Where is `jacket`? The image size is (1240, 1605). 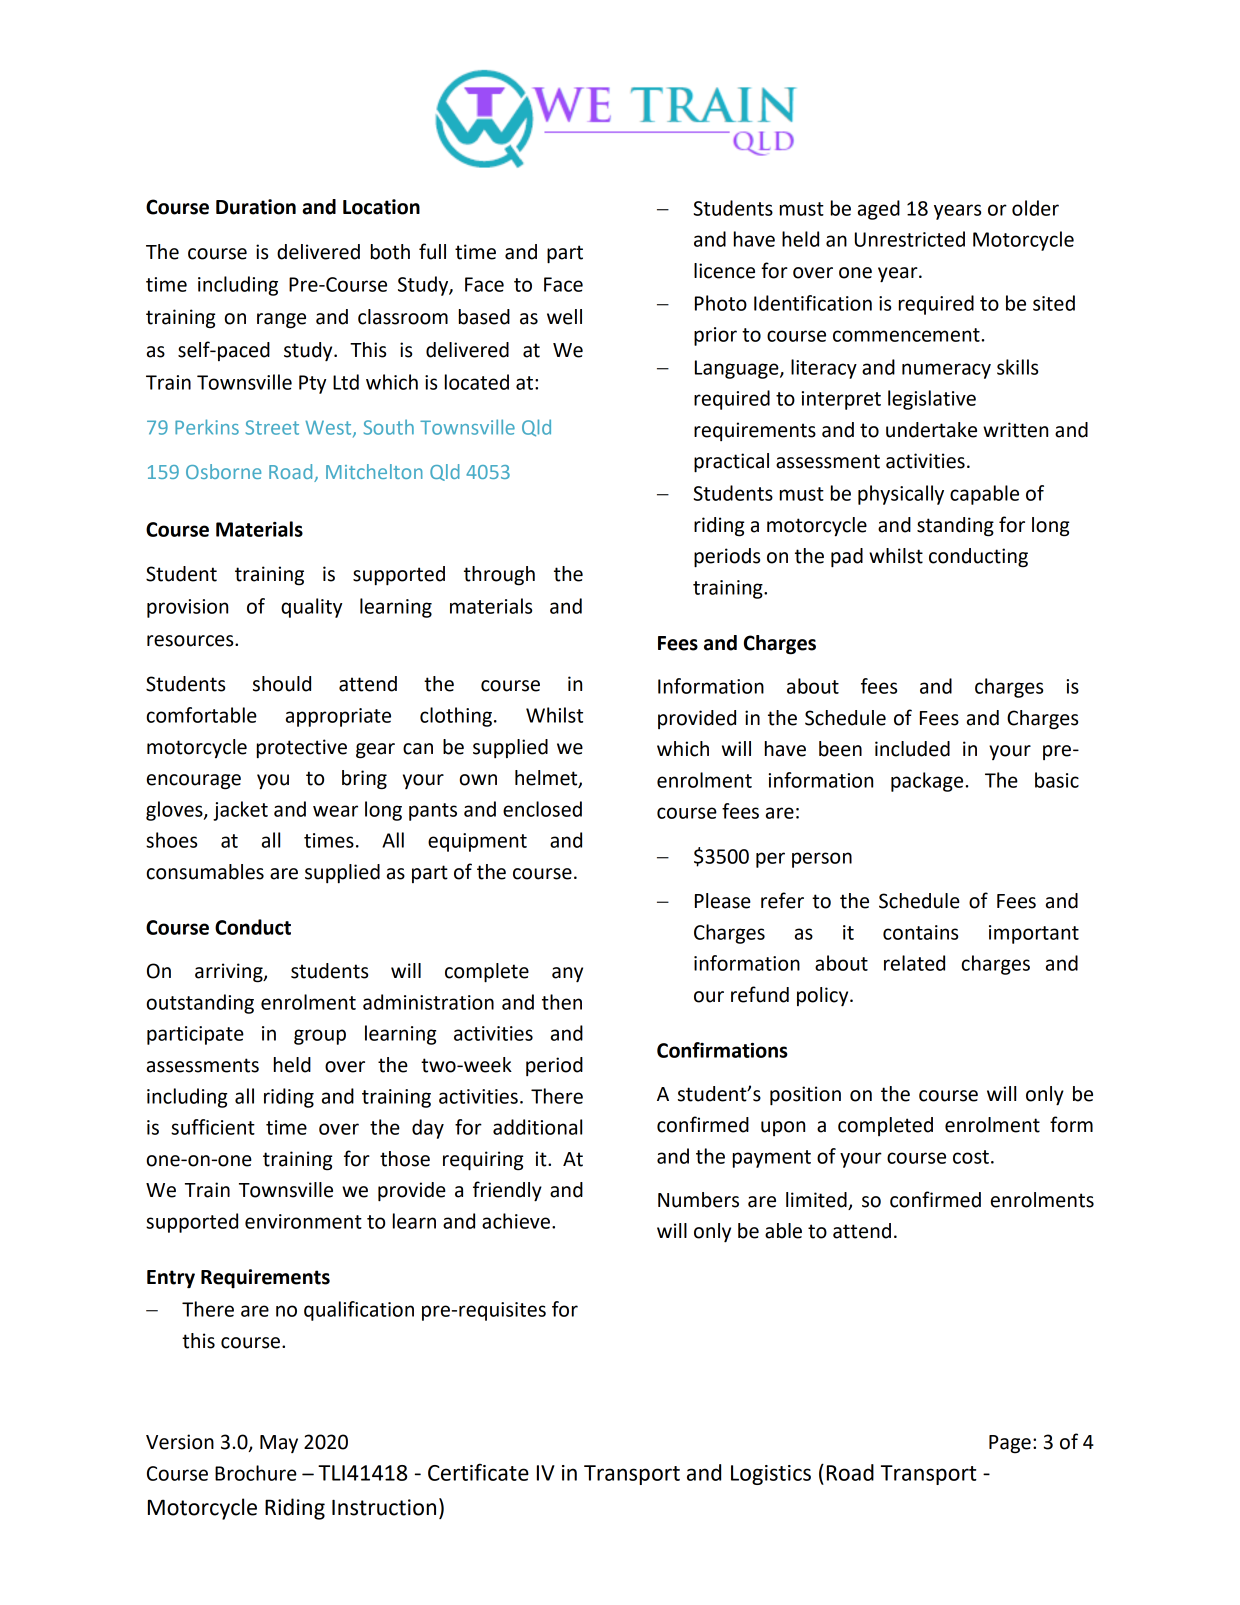 jacket is located at coordinates (240, 811).
